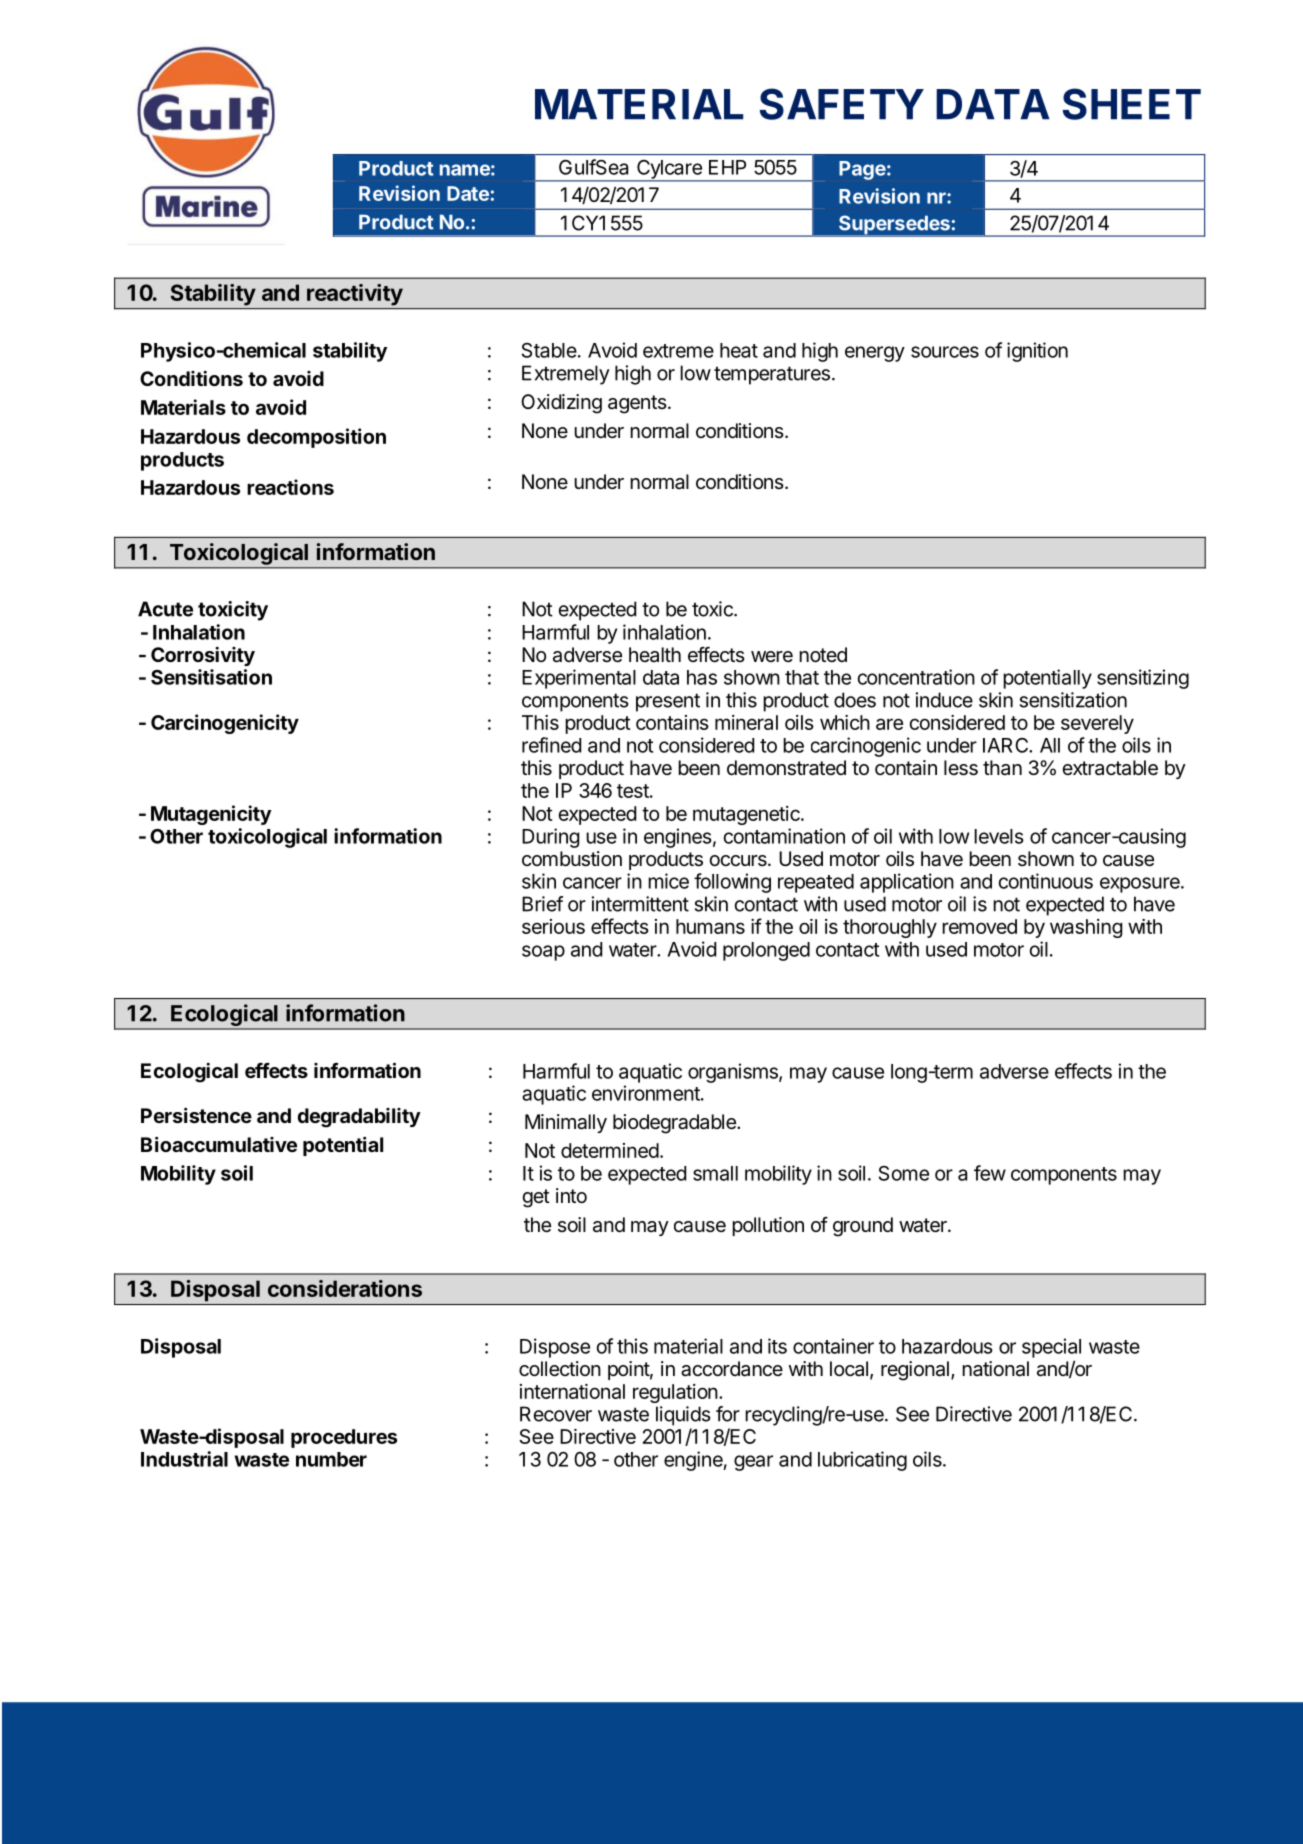  I want to click on SHEET, so click(1132, 104).
